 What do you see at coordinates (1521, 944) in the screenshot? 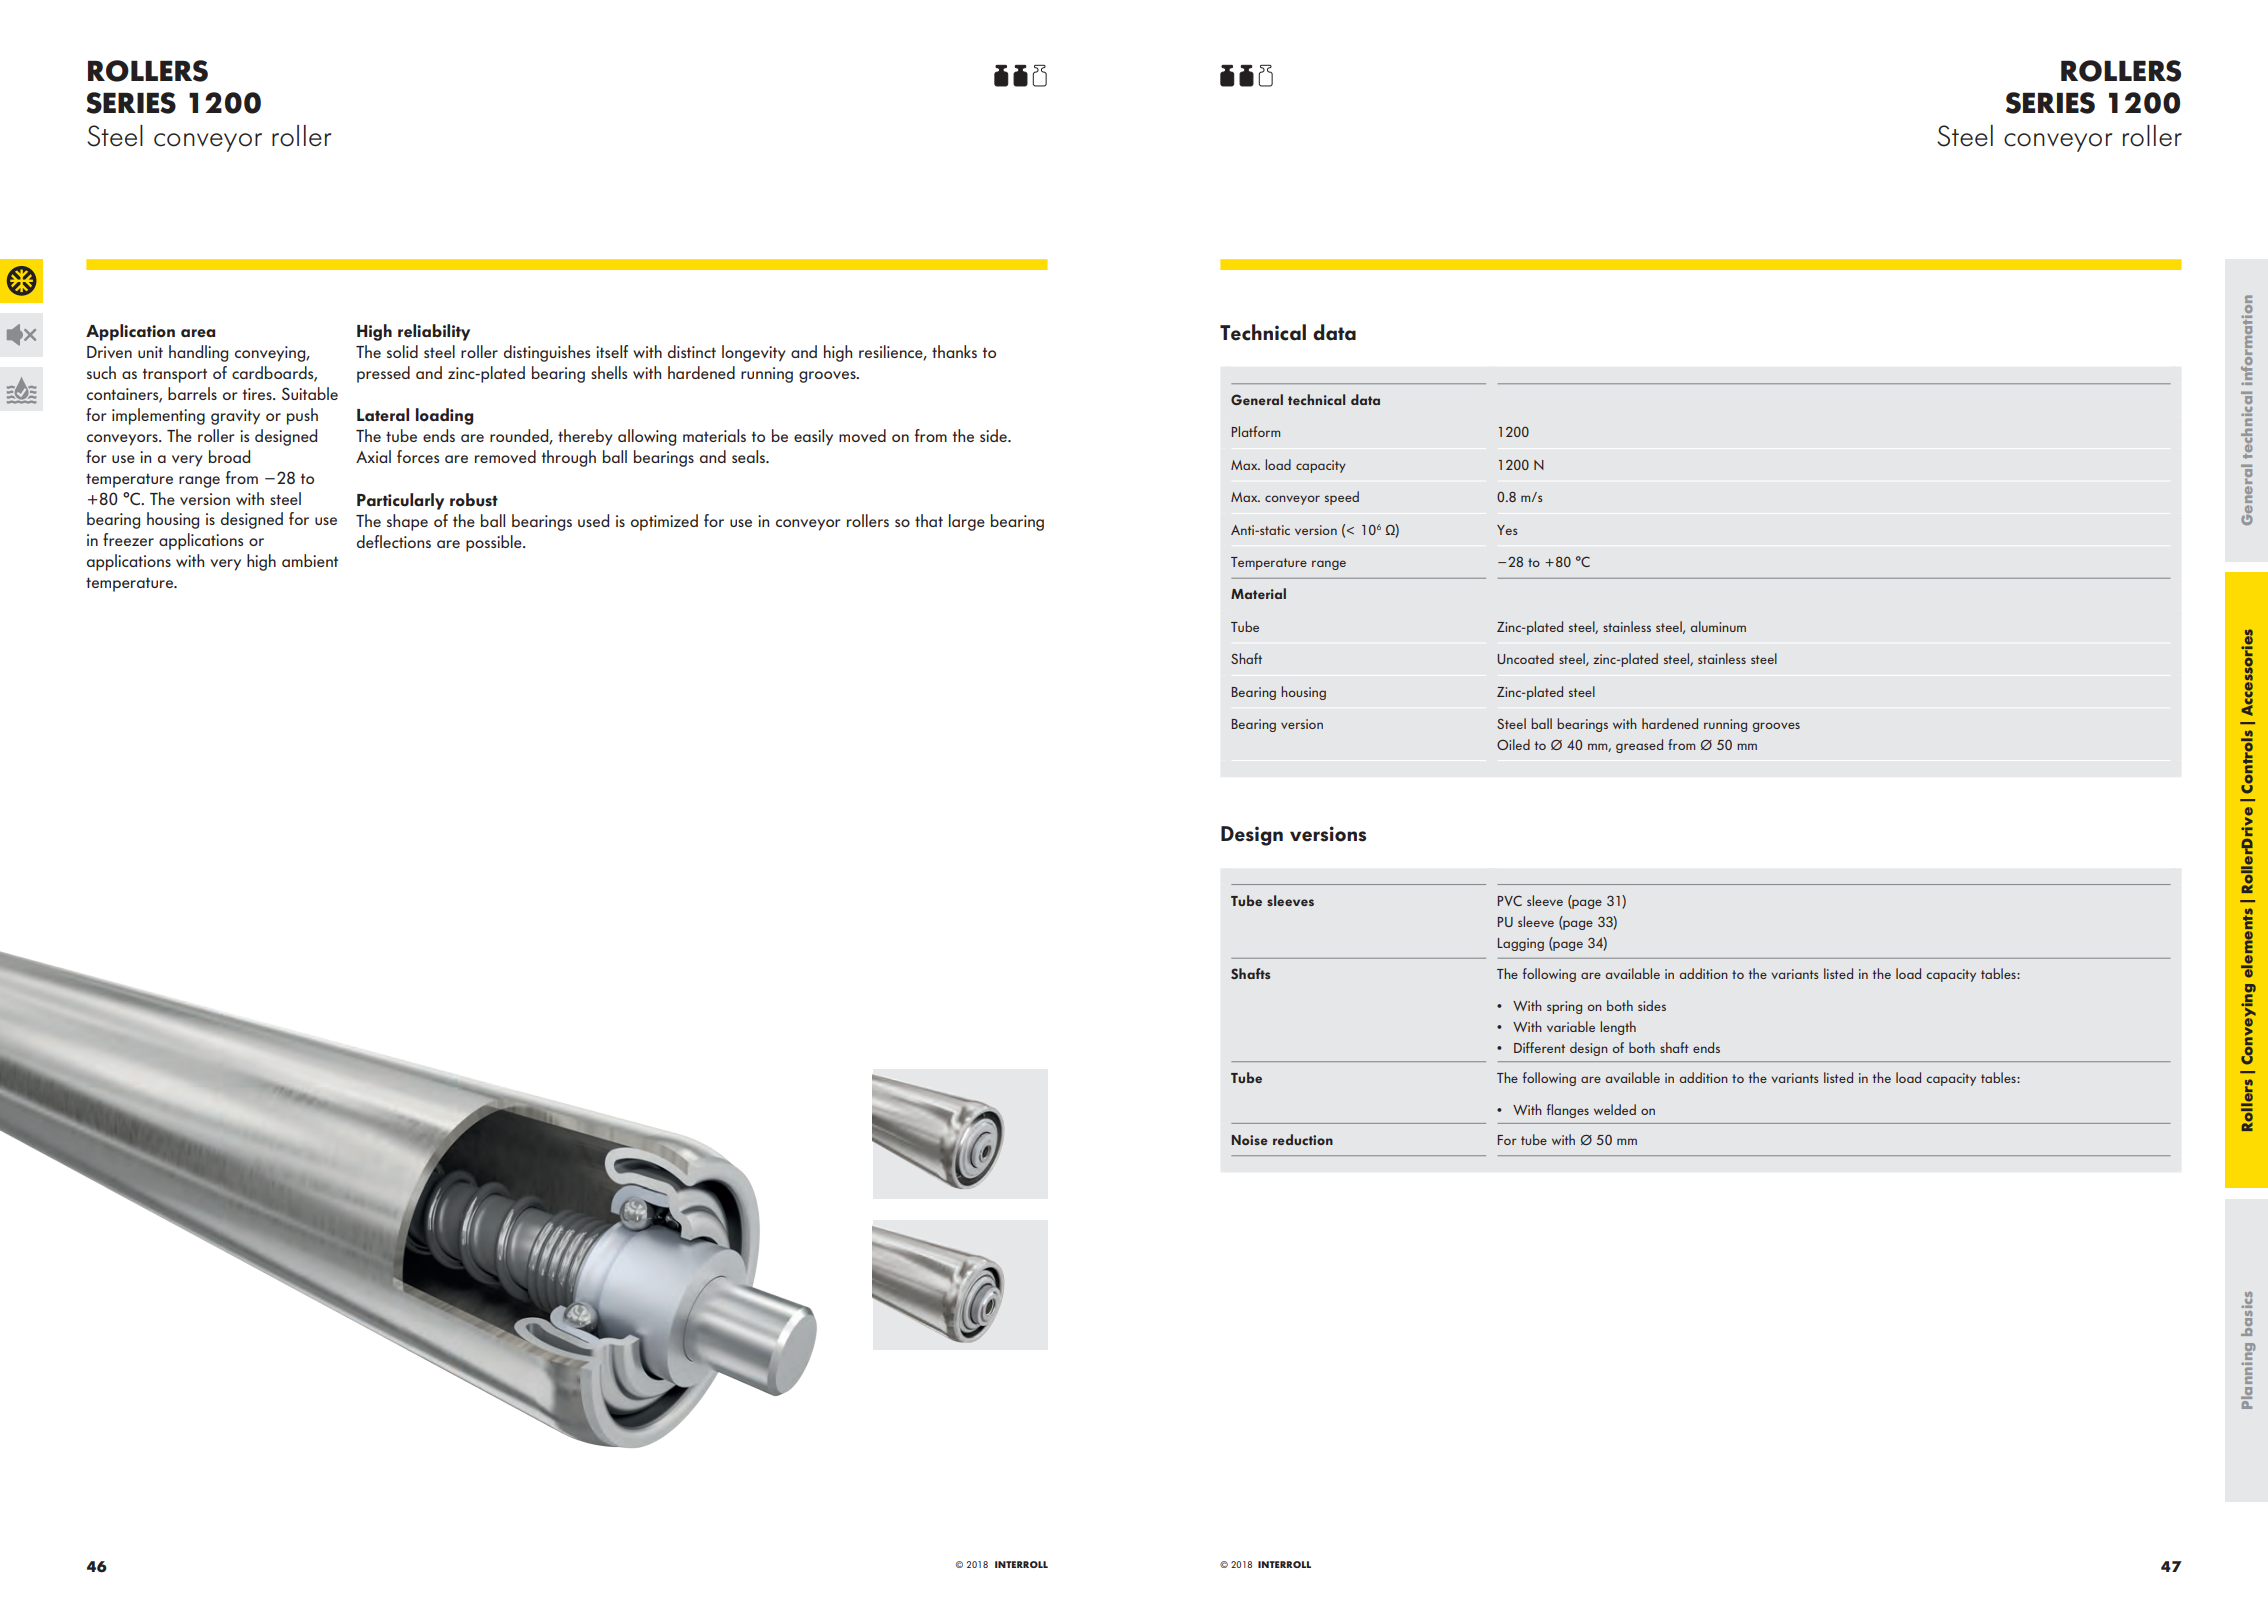
I see `Lagging` at bounding box center [1521, 944].
